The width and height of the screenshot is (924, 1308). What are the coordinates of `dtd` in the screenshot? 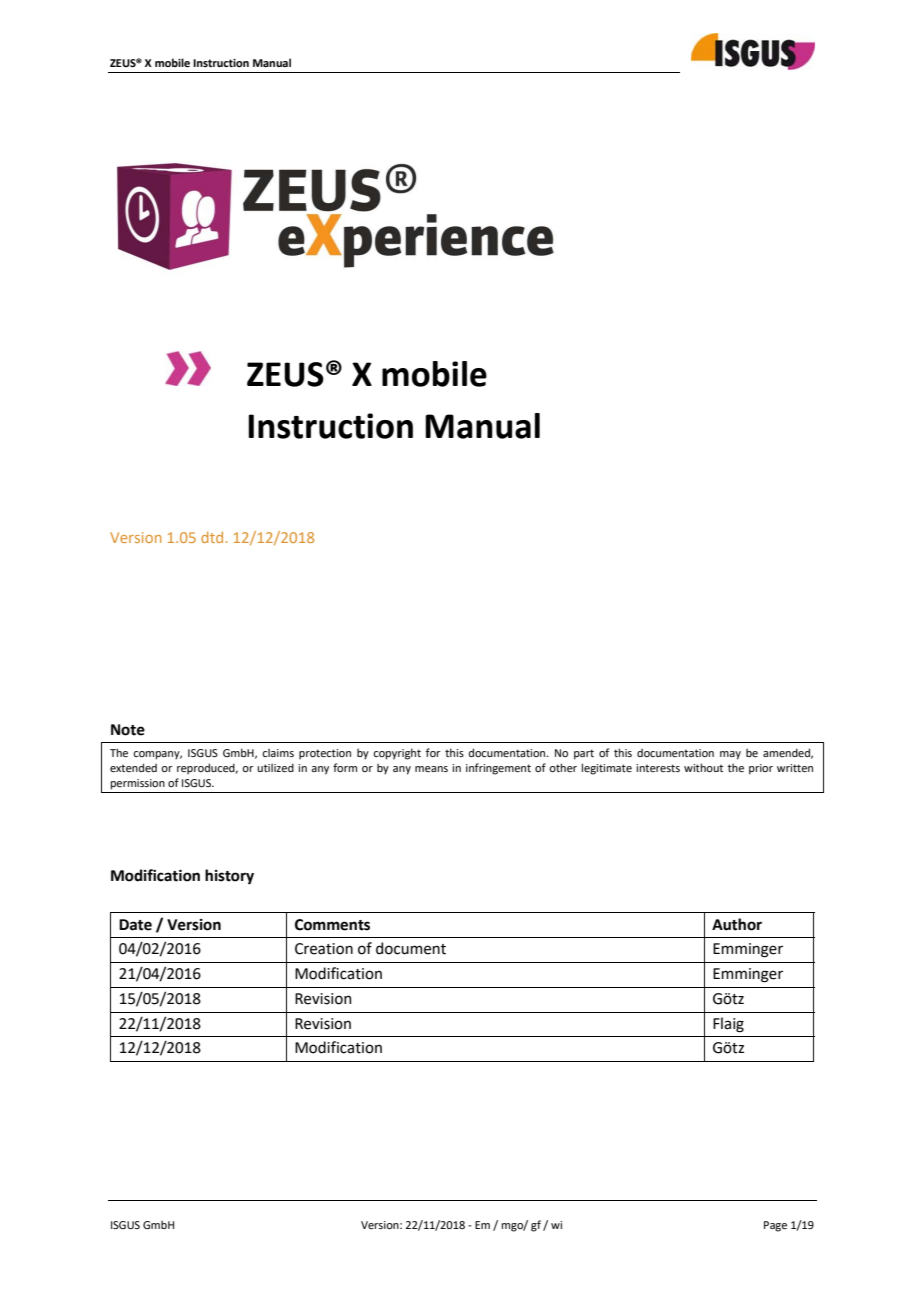 It's located at (212, 537).
